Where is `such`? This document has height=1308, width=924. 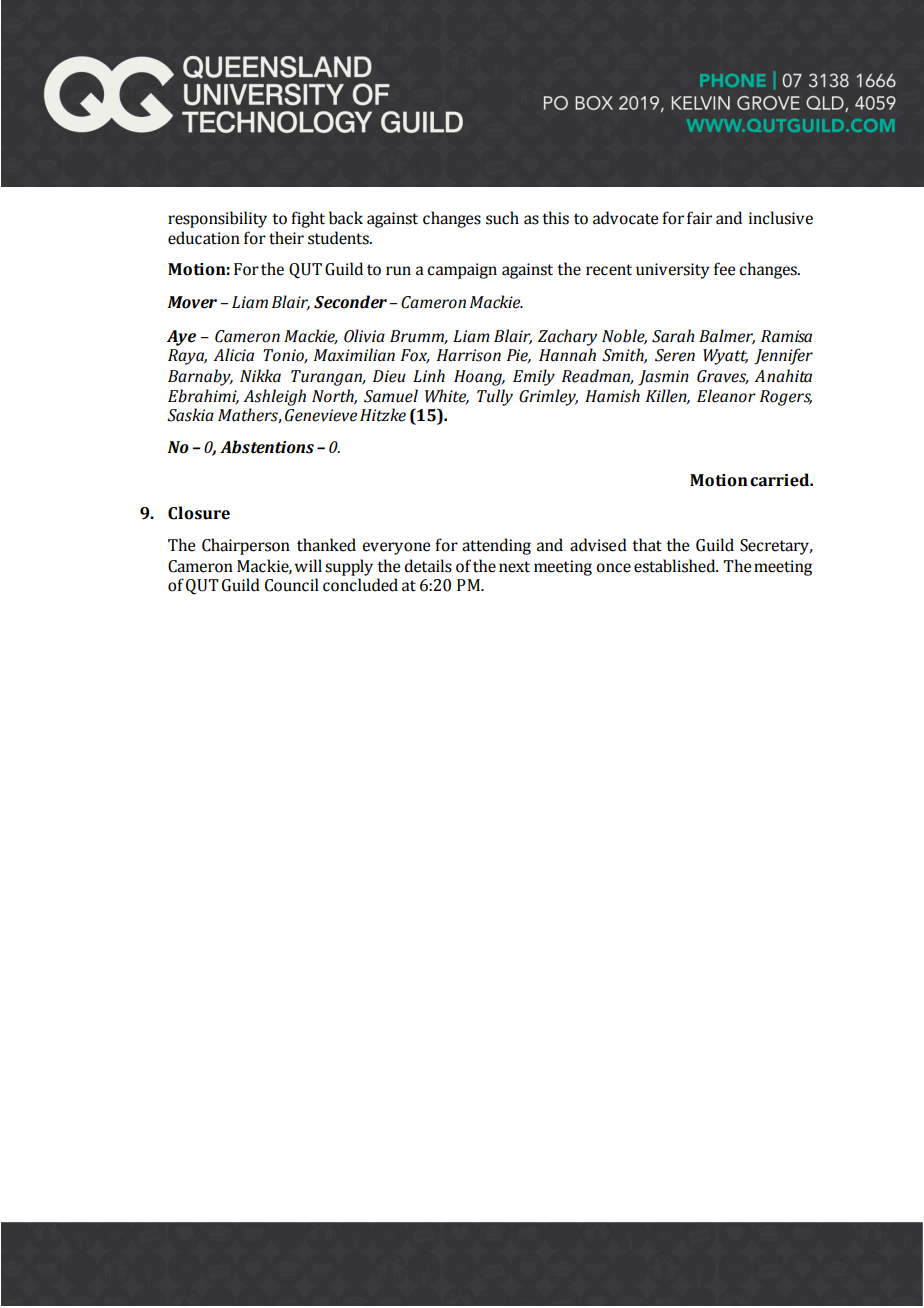
such is located at coordinates (502, 218).
